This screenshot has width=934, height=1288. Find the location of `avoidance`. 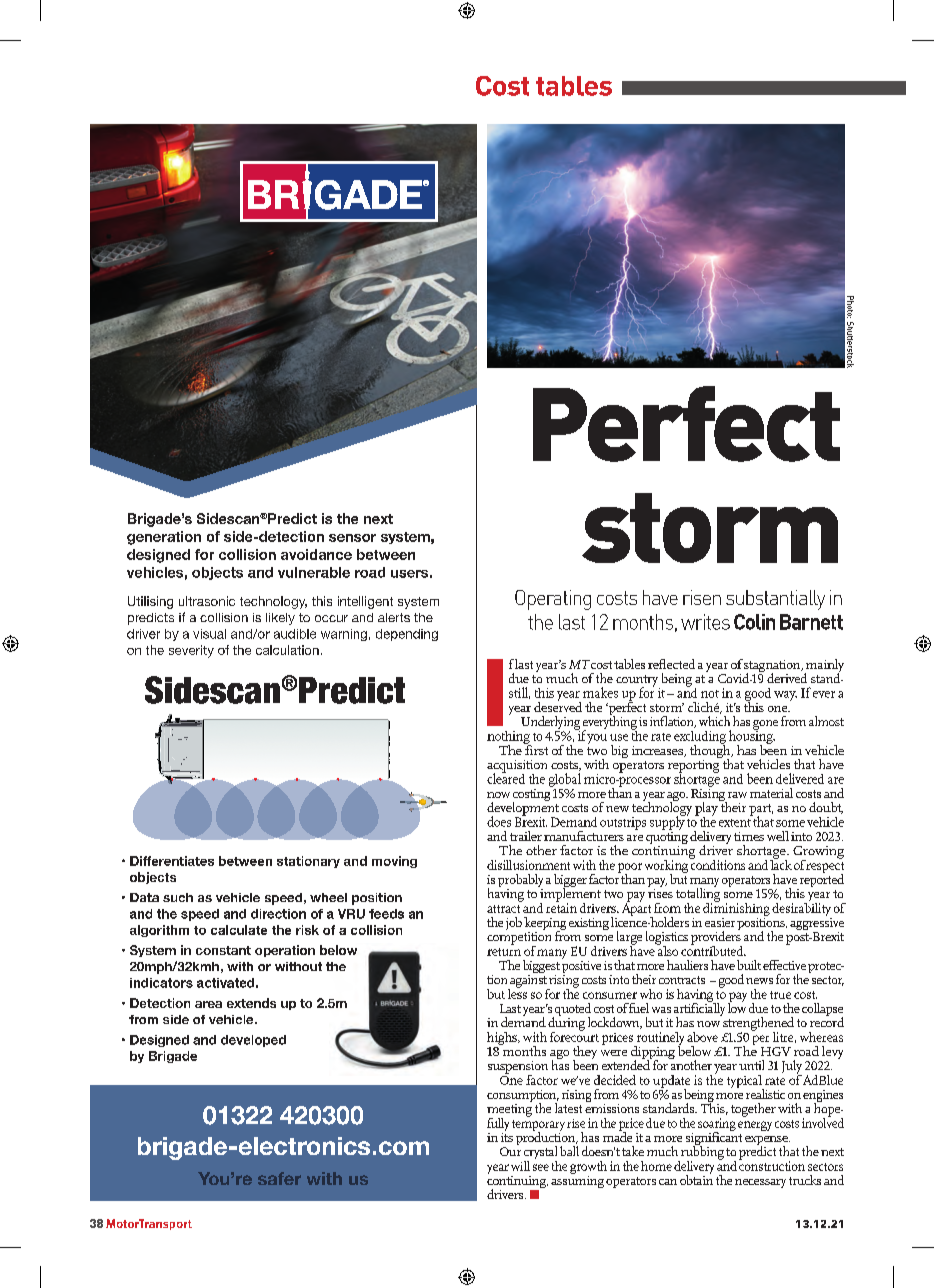

avoidance is located at coordinates (316, 554).
